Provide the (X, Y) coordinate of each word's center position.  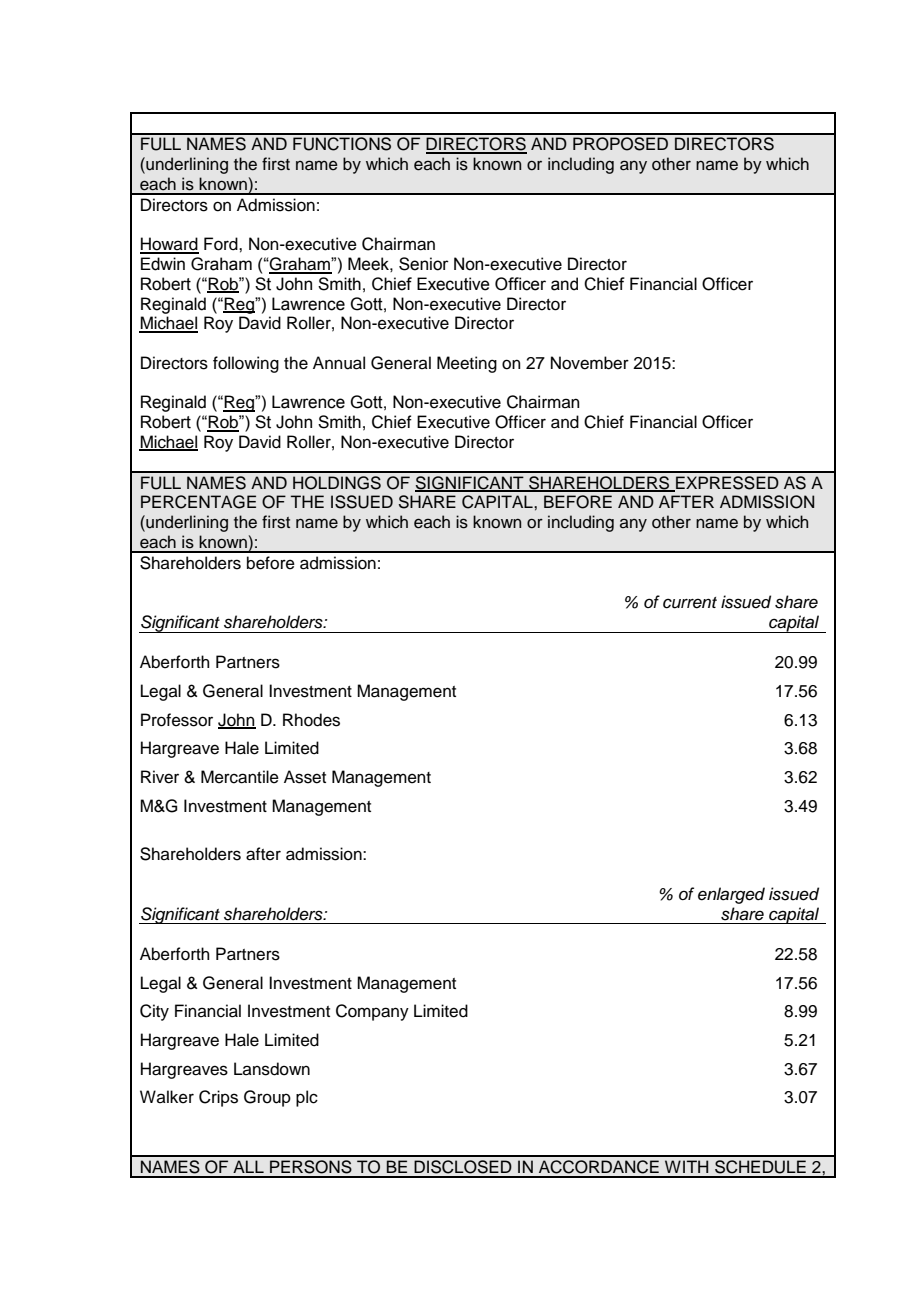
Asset (305, 777)
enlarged (731, 895)
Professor (177, 720)
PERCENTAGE (198, 502)
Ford (222, 244)
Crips (218, 1098)
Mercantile (240, 777)
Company (372, 1012)
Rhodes (311, 720)
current (690, 603)
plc (307, 1098)
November (590, 363)
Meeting (467, 364)
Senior (424, 264)
